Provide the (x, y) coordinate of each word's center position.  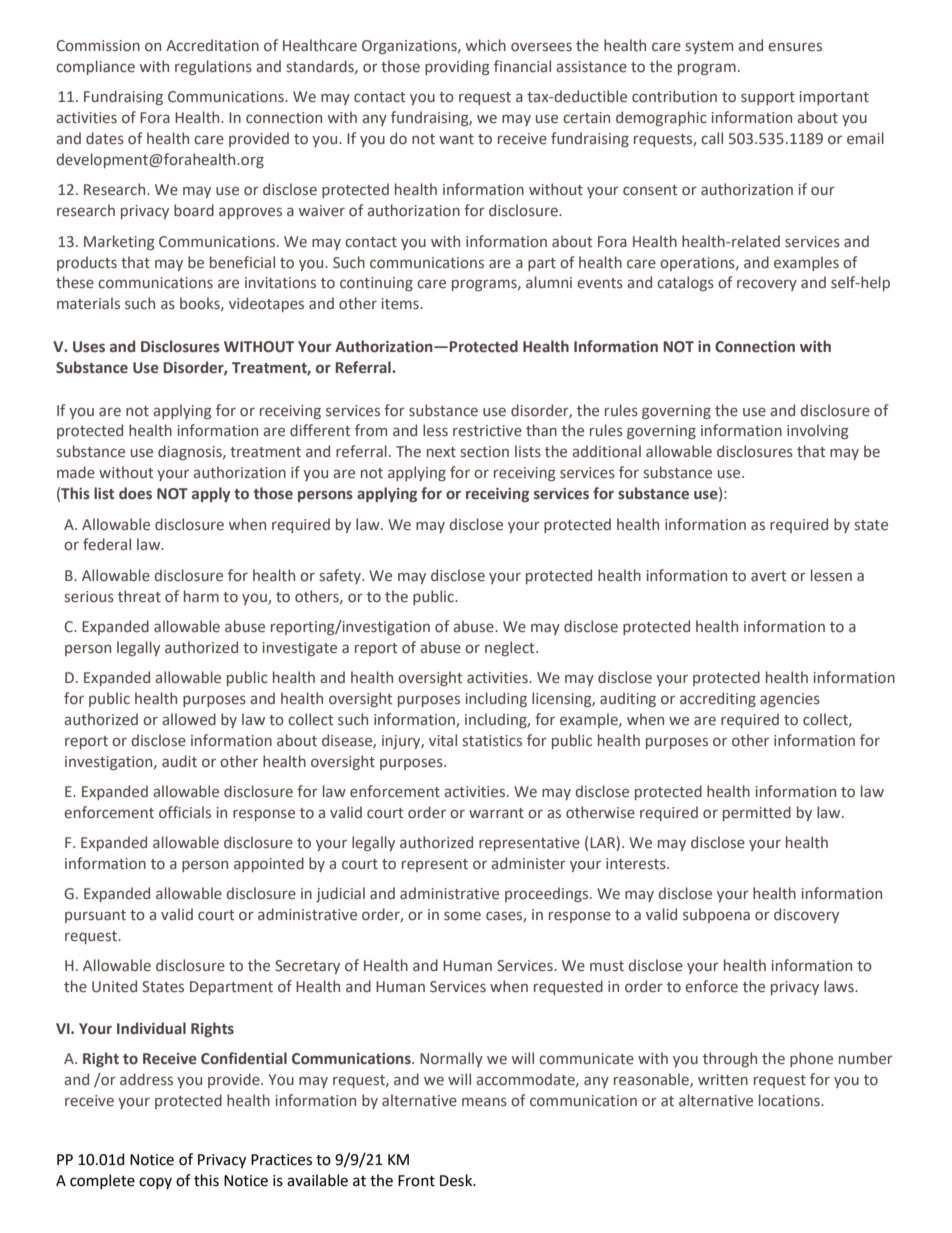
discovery (806, 915)
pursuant (95, 916)
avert (768, 576)
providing (457, 67)
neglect (511, 648)
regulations (213, 67)
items (401, 304)
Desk (457, 1180)
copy (155, 1183)
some (462, 916)
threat (139, 596)
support (768, 98)
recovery (767, 285)
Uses (89, 347)
